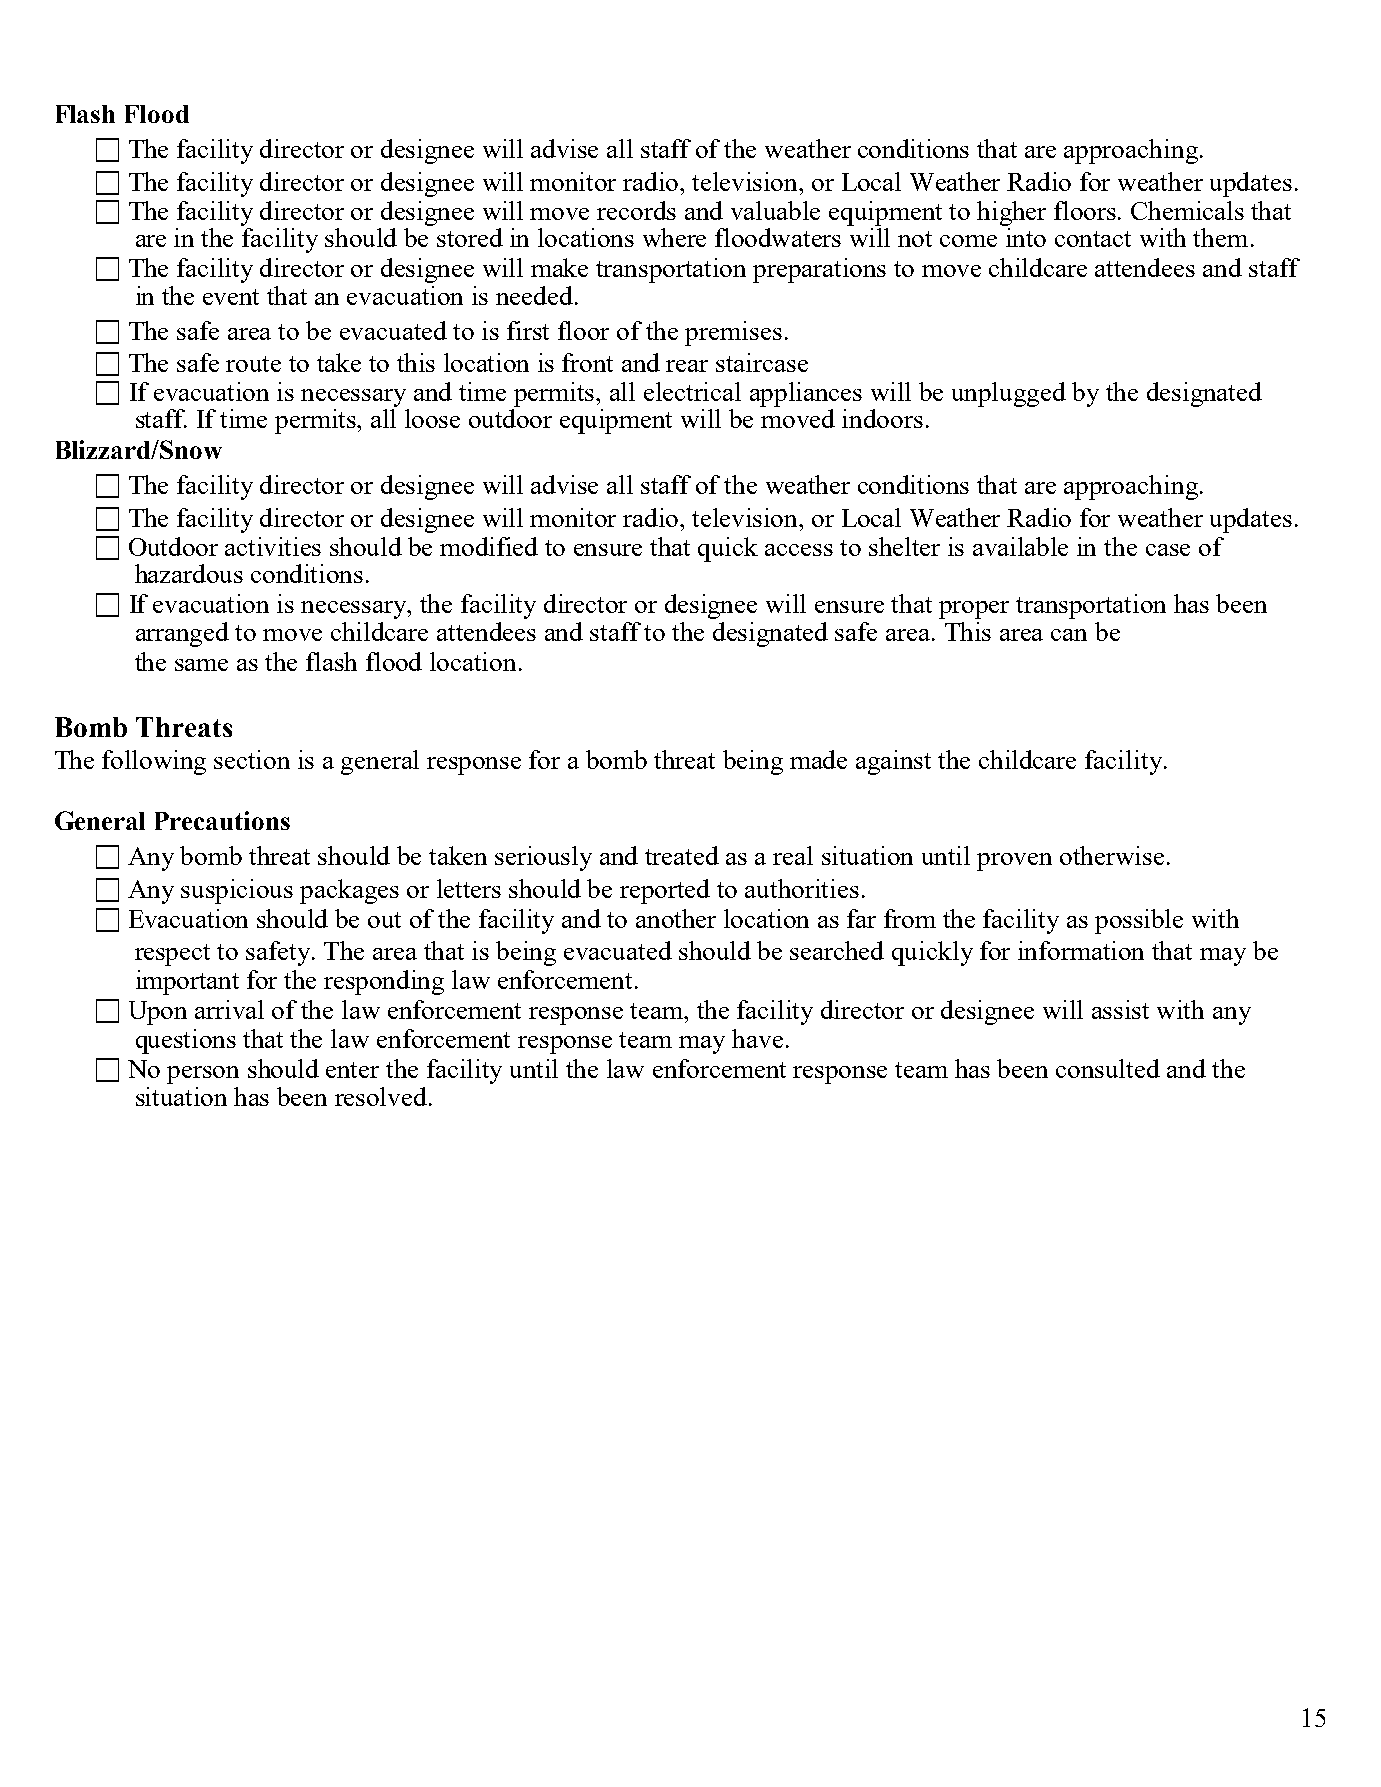  What do you see at coordinates (818, 759) in the screenshot?
I see `made` at bounding box center [818, 759].
